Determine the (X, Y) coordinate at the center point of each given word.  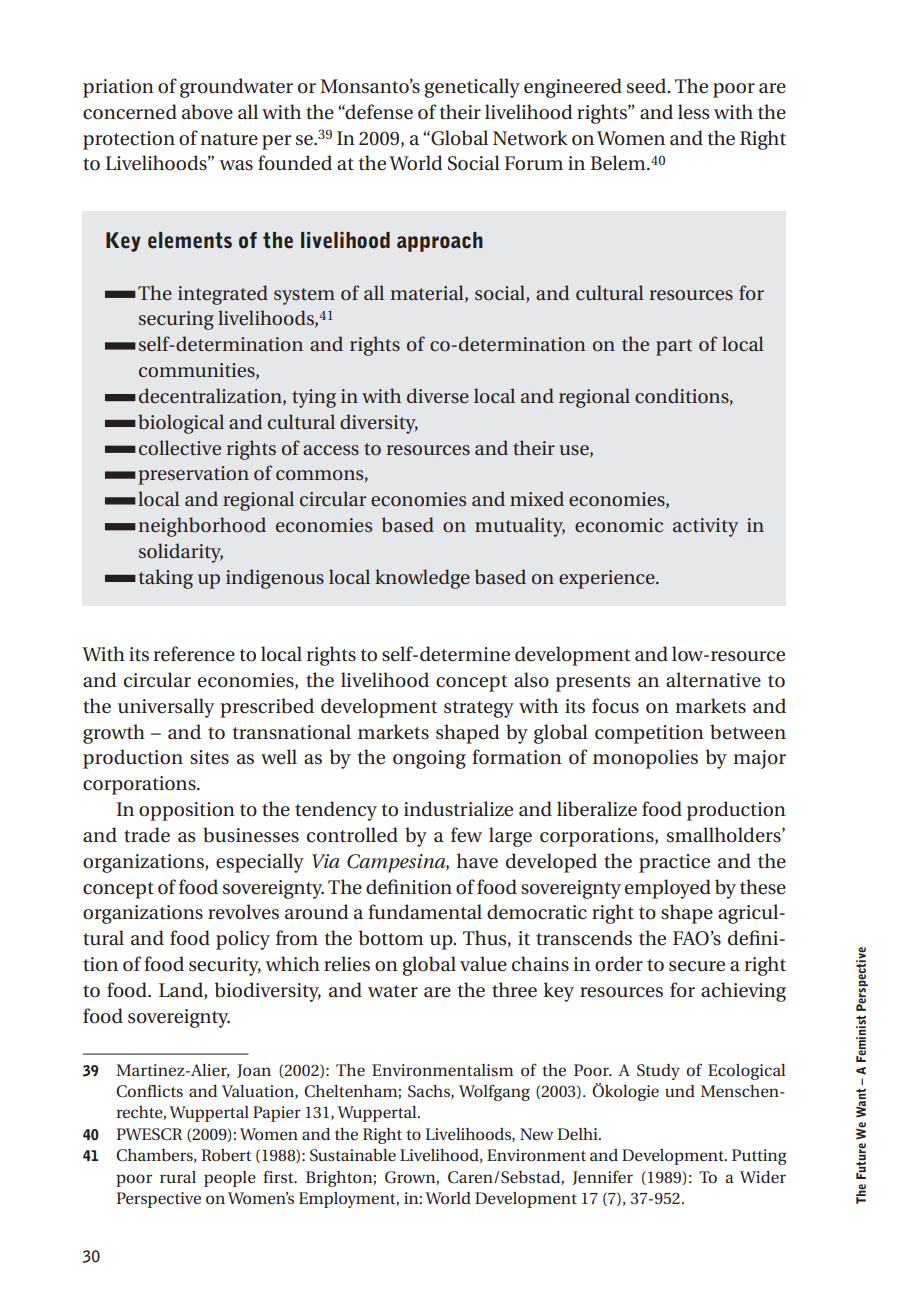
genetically (472, 88)
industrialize (458, 809)
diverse (438, 395)
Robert (226, 1155)
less (693, 112)
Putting (759, 1157)
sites (209, 757)
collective (180, 447)
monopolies (645, 759)
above (207, 112)
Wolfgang (494, 1092)
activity (705, 527)
